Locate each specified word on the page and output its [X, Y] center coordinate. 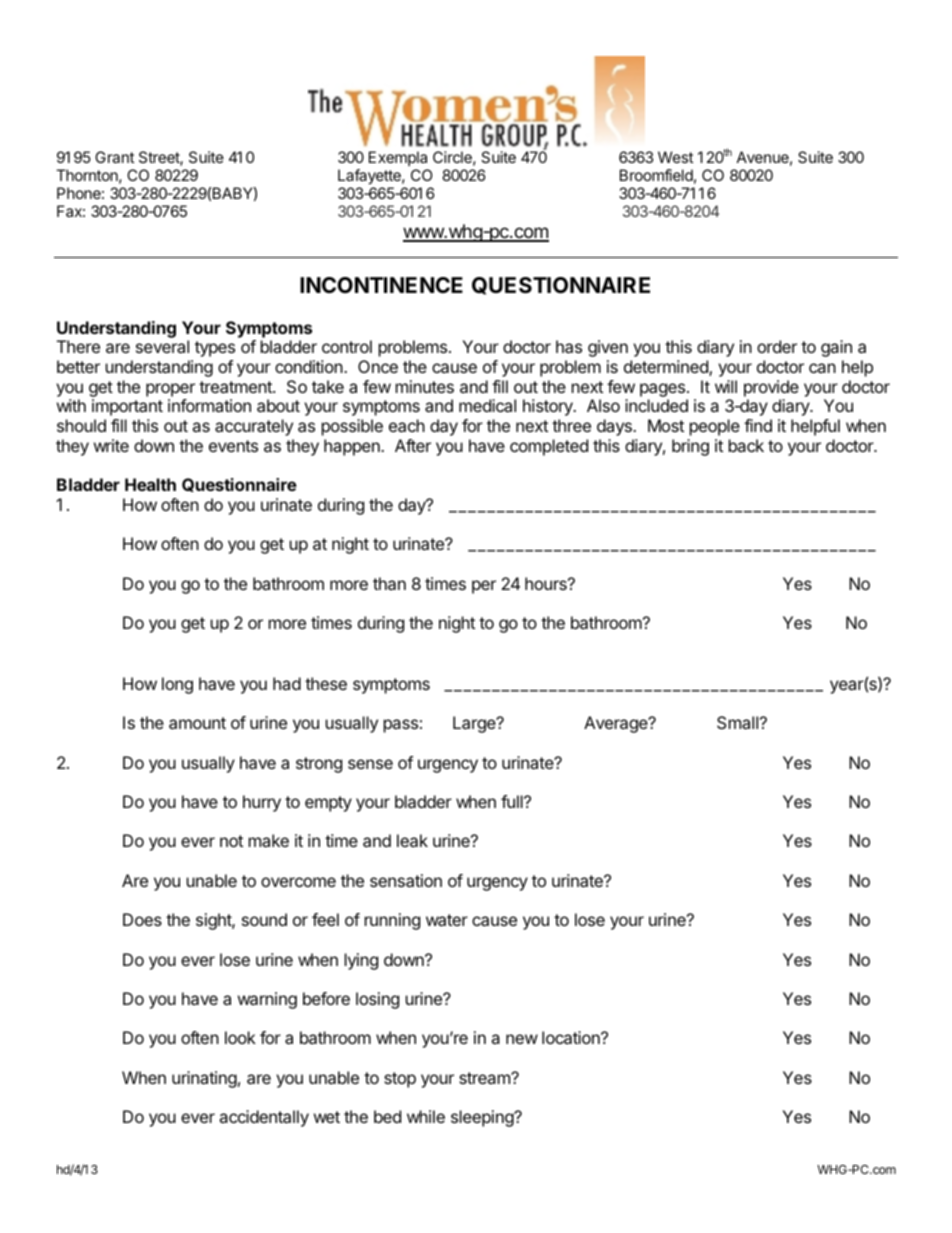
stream [485, 1078]
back [746, 445]
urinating [204, 1079]
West [675, 157]
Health [150, 484]
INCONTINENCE [381, 285]
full [513, 801]
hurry [262, 803]
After [413, 445]
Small [737, 722]
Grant [114, 157]
